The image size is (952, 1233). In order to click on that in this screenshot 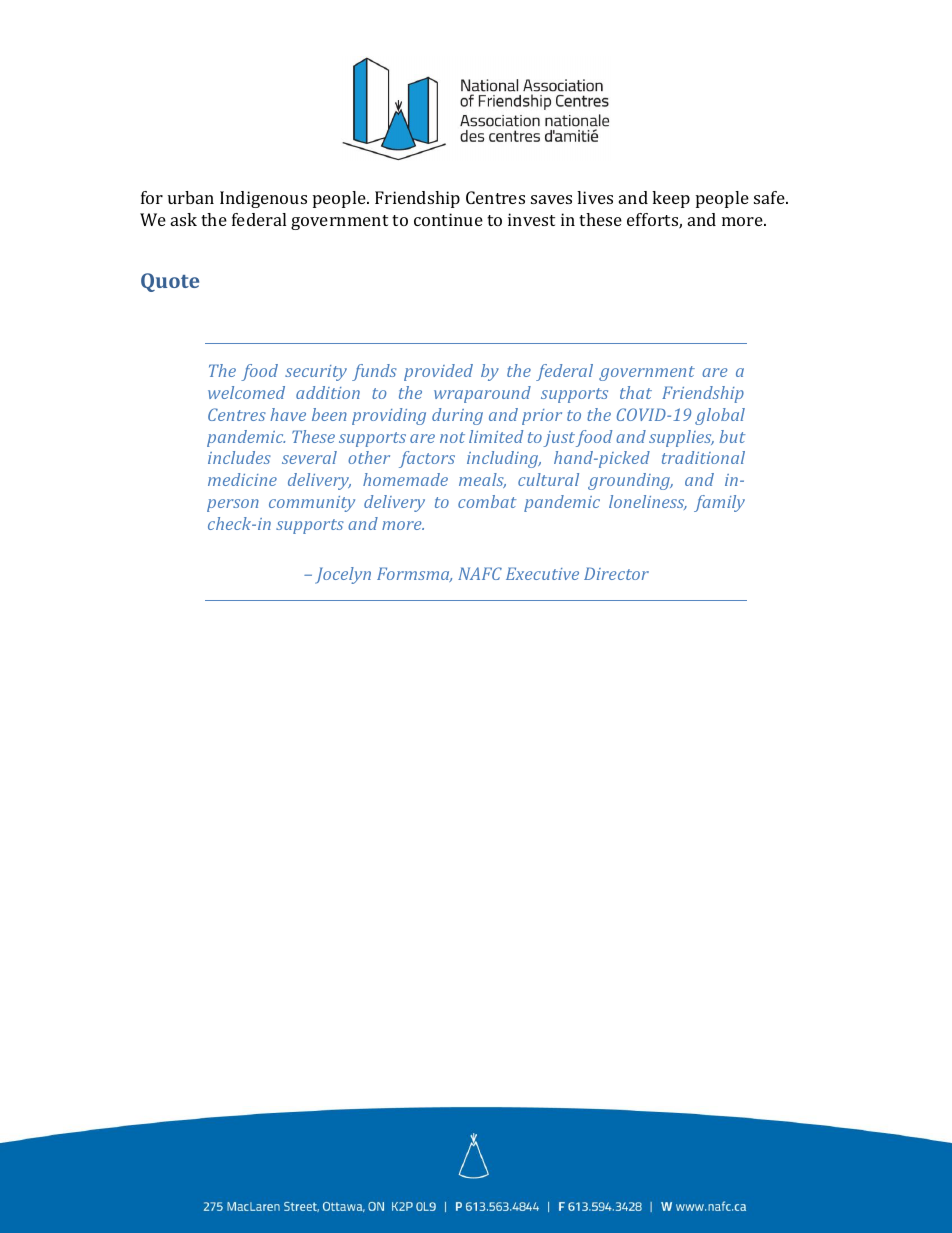, I will do `click(636, 392)`.
